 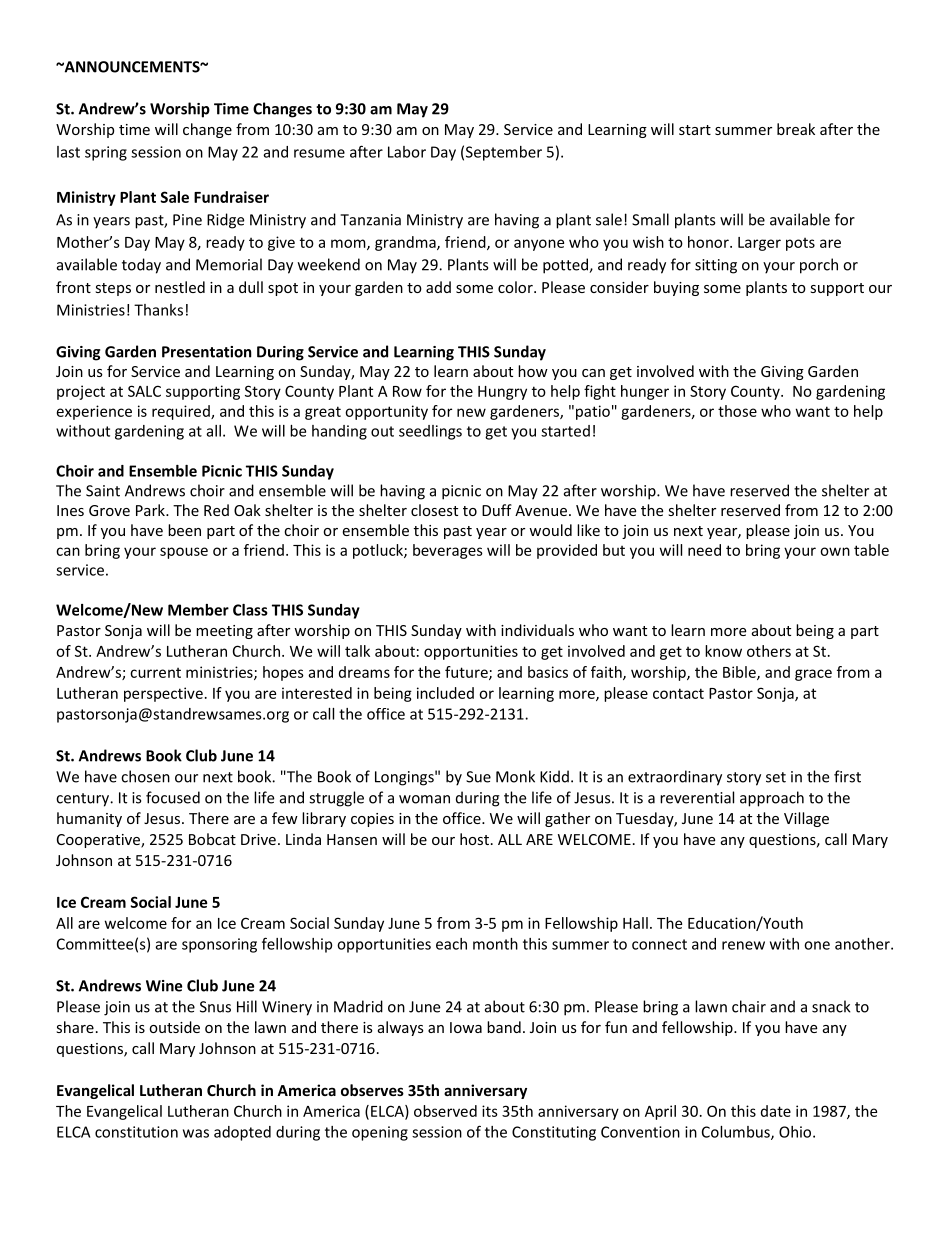 What do you see at coordinates (772, 799) in the document?
I see `approach` at bounding box center [772, 799].
